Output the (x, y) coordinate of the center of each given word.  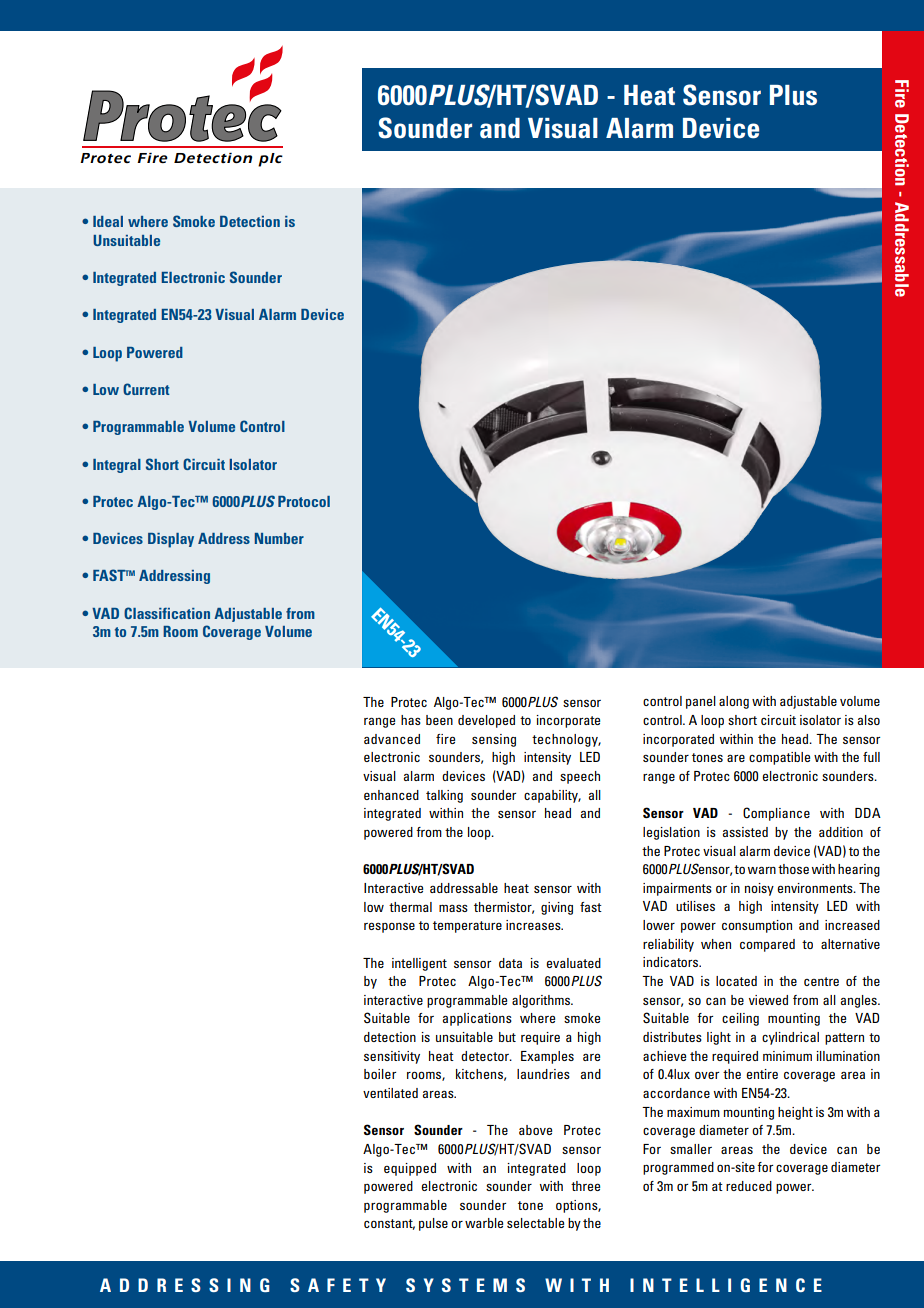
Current (146, 389)
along (734, 702)
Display (171, 540)
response (389, 927)
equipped (410, 1169)
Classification (167, 613)
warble (484, 1223)
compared (767, 945)
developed (486, 721)
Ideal (108, 221)
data (510, 963)
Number (279, 538)
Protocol (304, 501)
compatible (779, 758)
